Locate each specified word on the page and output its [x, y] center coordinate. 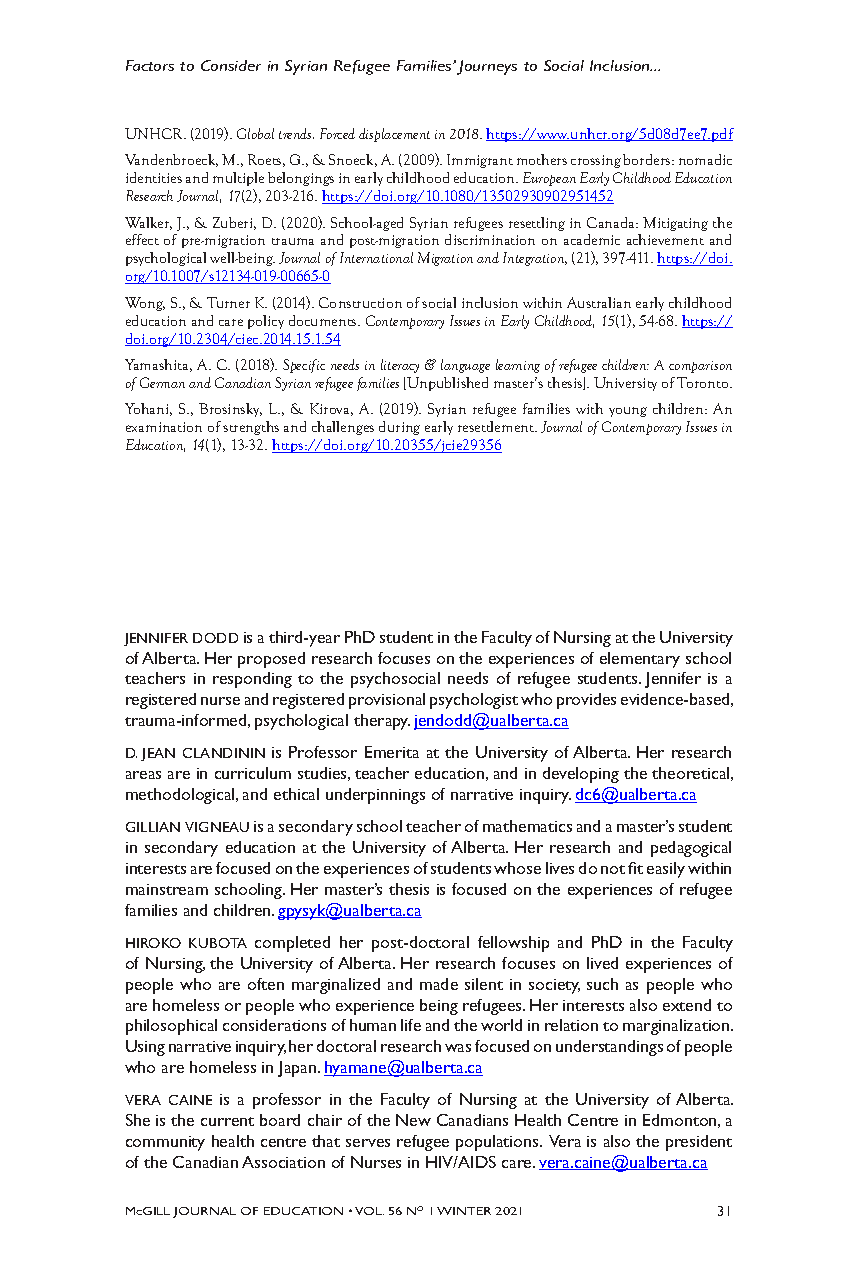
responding [252, 680]
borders [648, 159]
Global [255, 133]
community [165, 1143]
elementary [640, 660]
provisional [387, 701]
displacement [394, 135]
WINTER [464, 1211]
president [699, 1143]
